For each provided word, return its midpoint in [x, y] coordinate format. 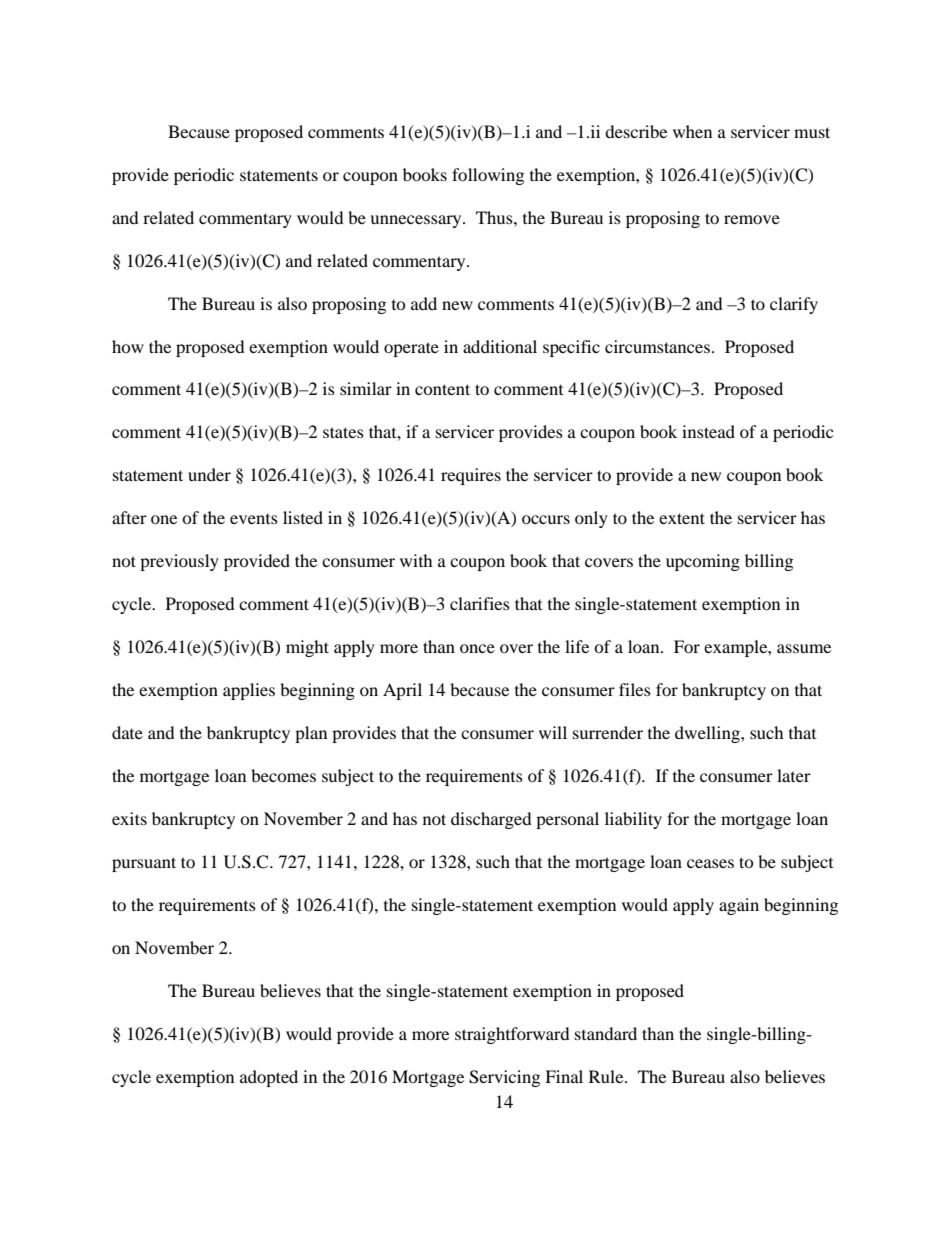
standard [606, 1033]
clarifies [480, 603]
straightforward [512, 1035]
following [488, 176]
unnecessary [417, 221]
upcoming [703, 562]
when [692, 131]
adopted [269, 1078]
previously [179, 562]
